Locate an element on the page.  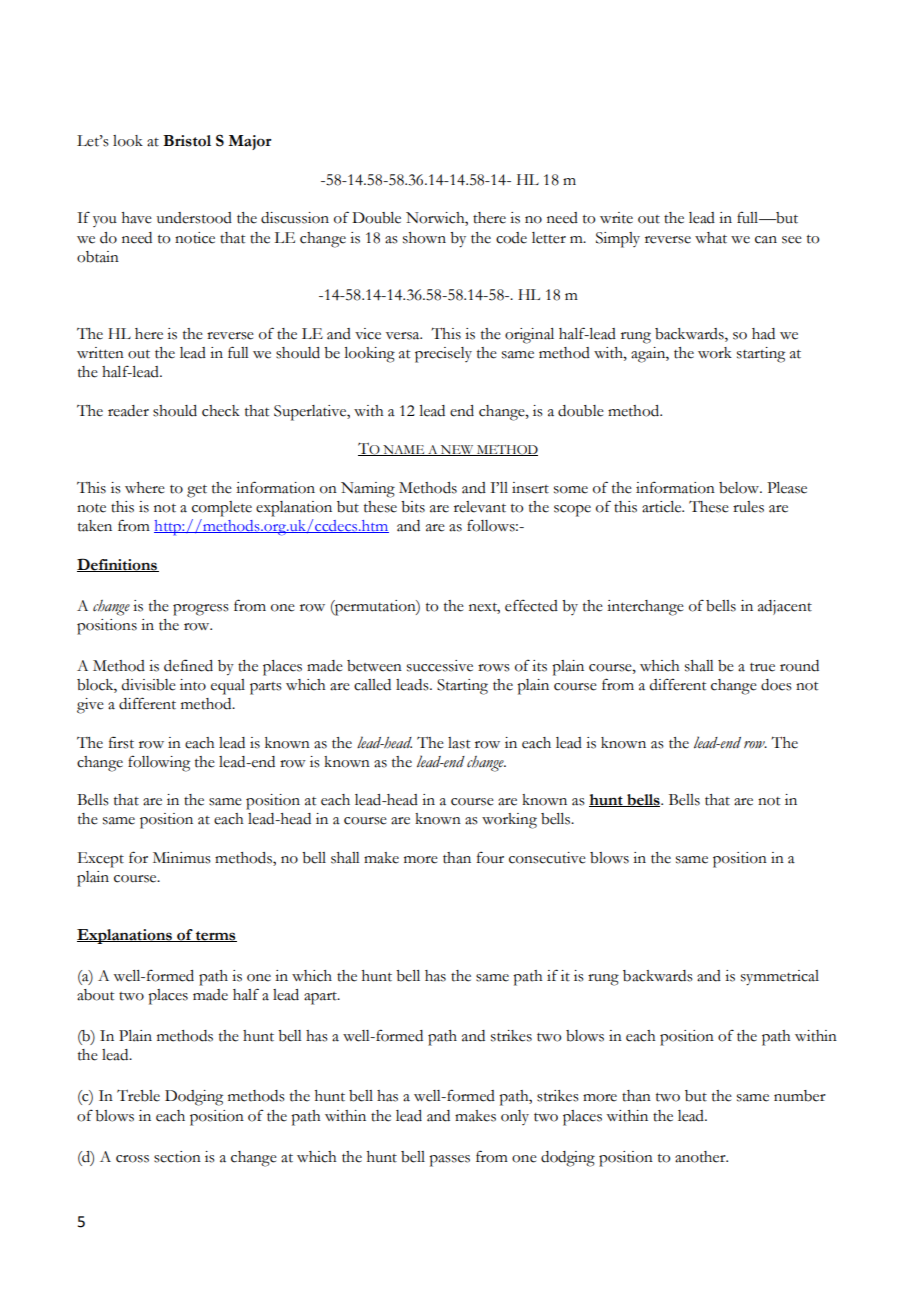
Minimus is located at coordinates (182, 858).
